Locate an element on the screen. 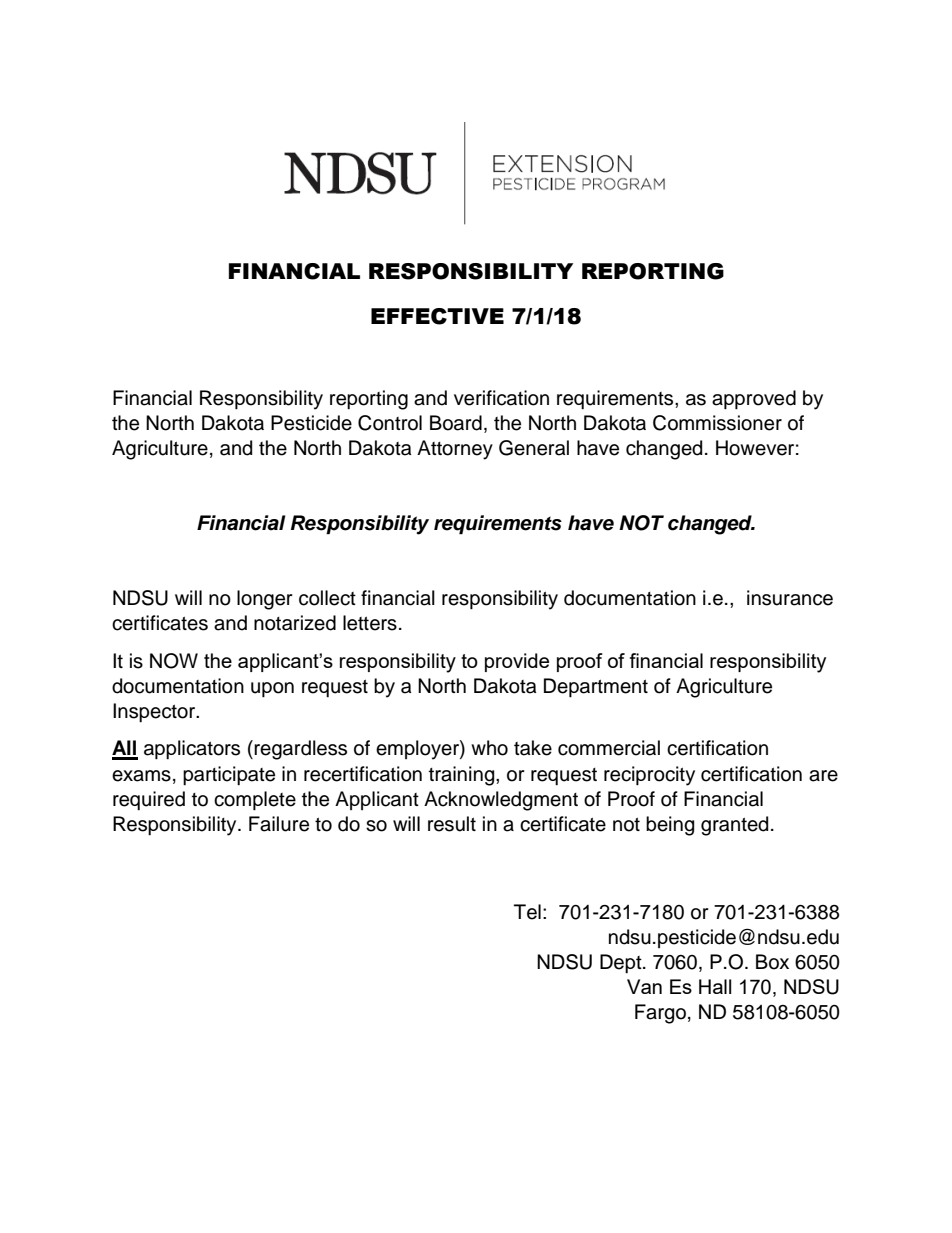  applicators is located at coordinates (192, 749).
